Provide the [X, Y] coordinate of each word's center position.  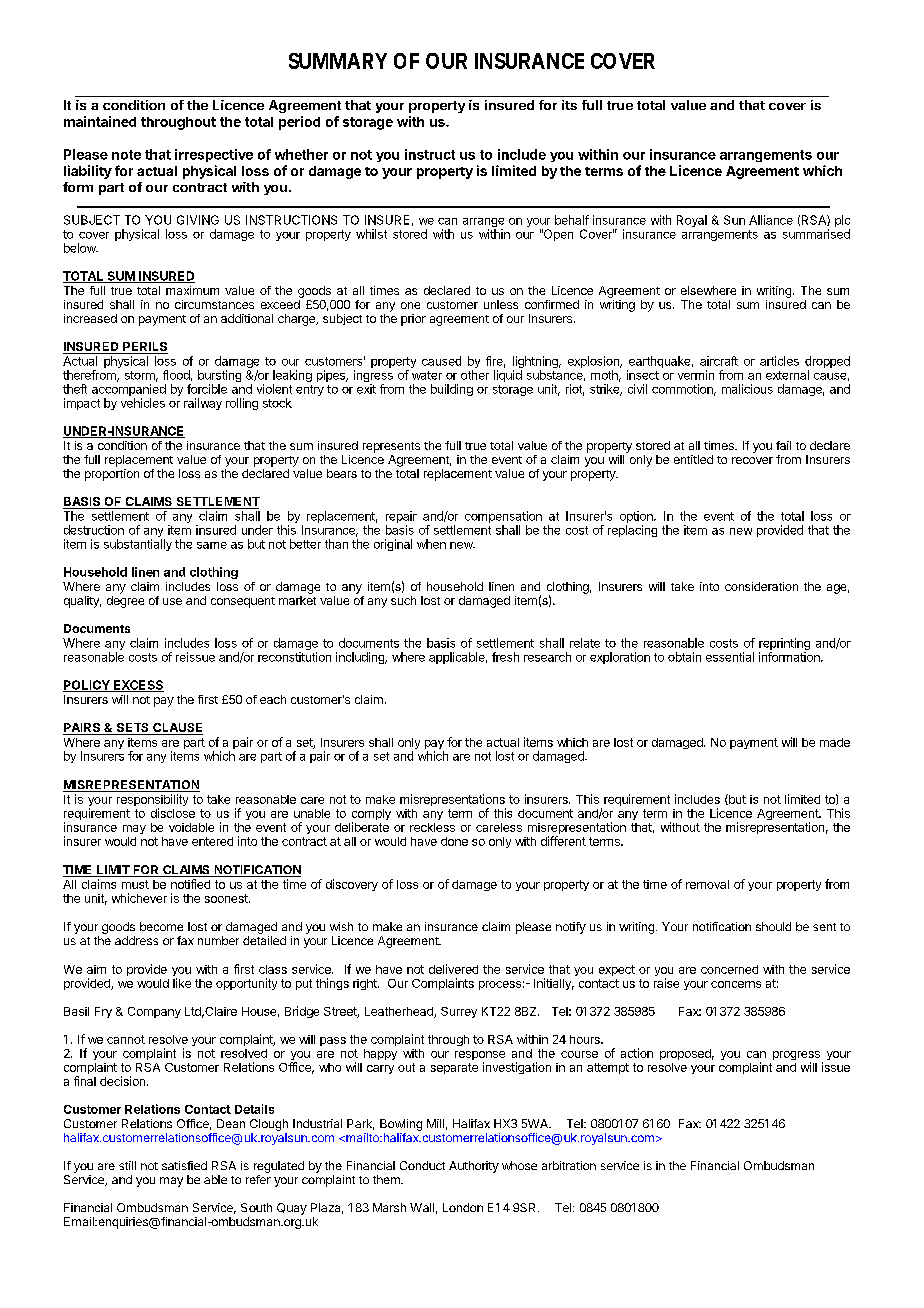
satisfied [184, 1165]
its [569, 105]
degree [125, 602]
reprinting [784, 645]
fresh [505, 657]
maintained [100, 121]
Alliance [771, 220]
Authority [474, 1167]
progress [796, 1057]
